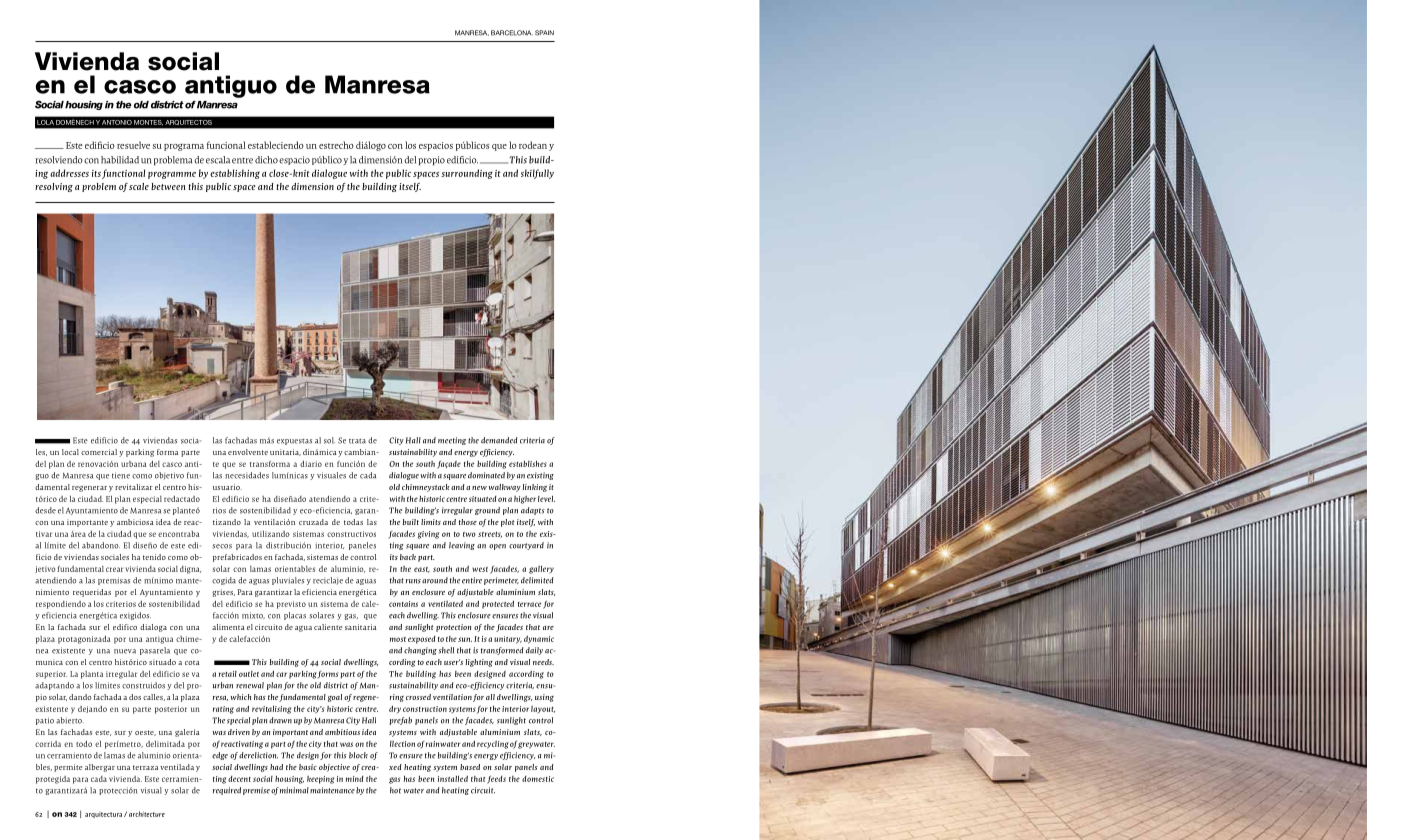 The width and height of the page is (1402, 840). Describe the element at coordinates (281, 674) in the page. I see `car` at that location.
